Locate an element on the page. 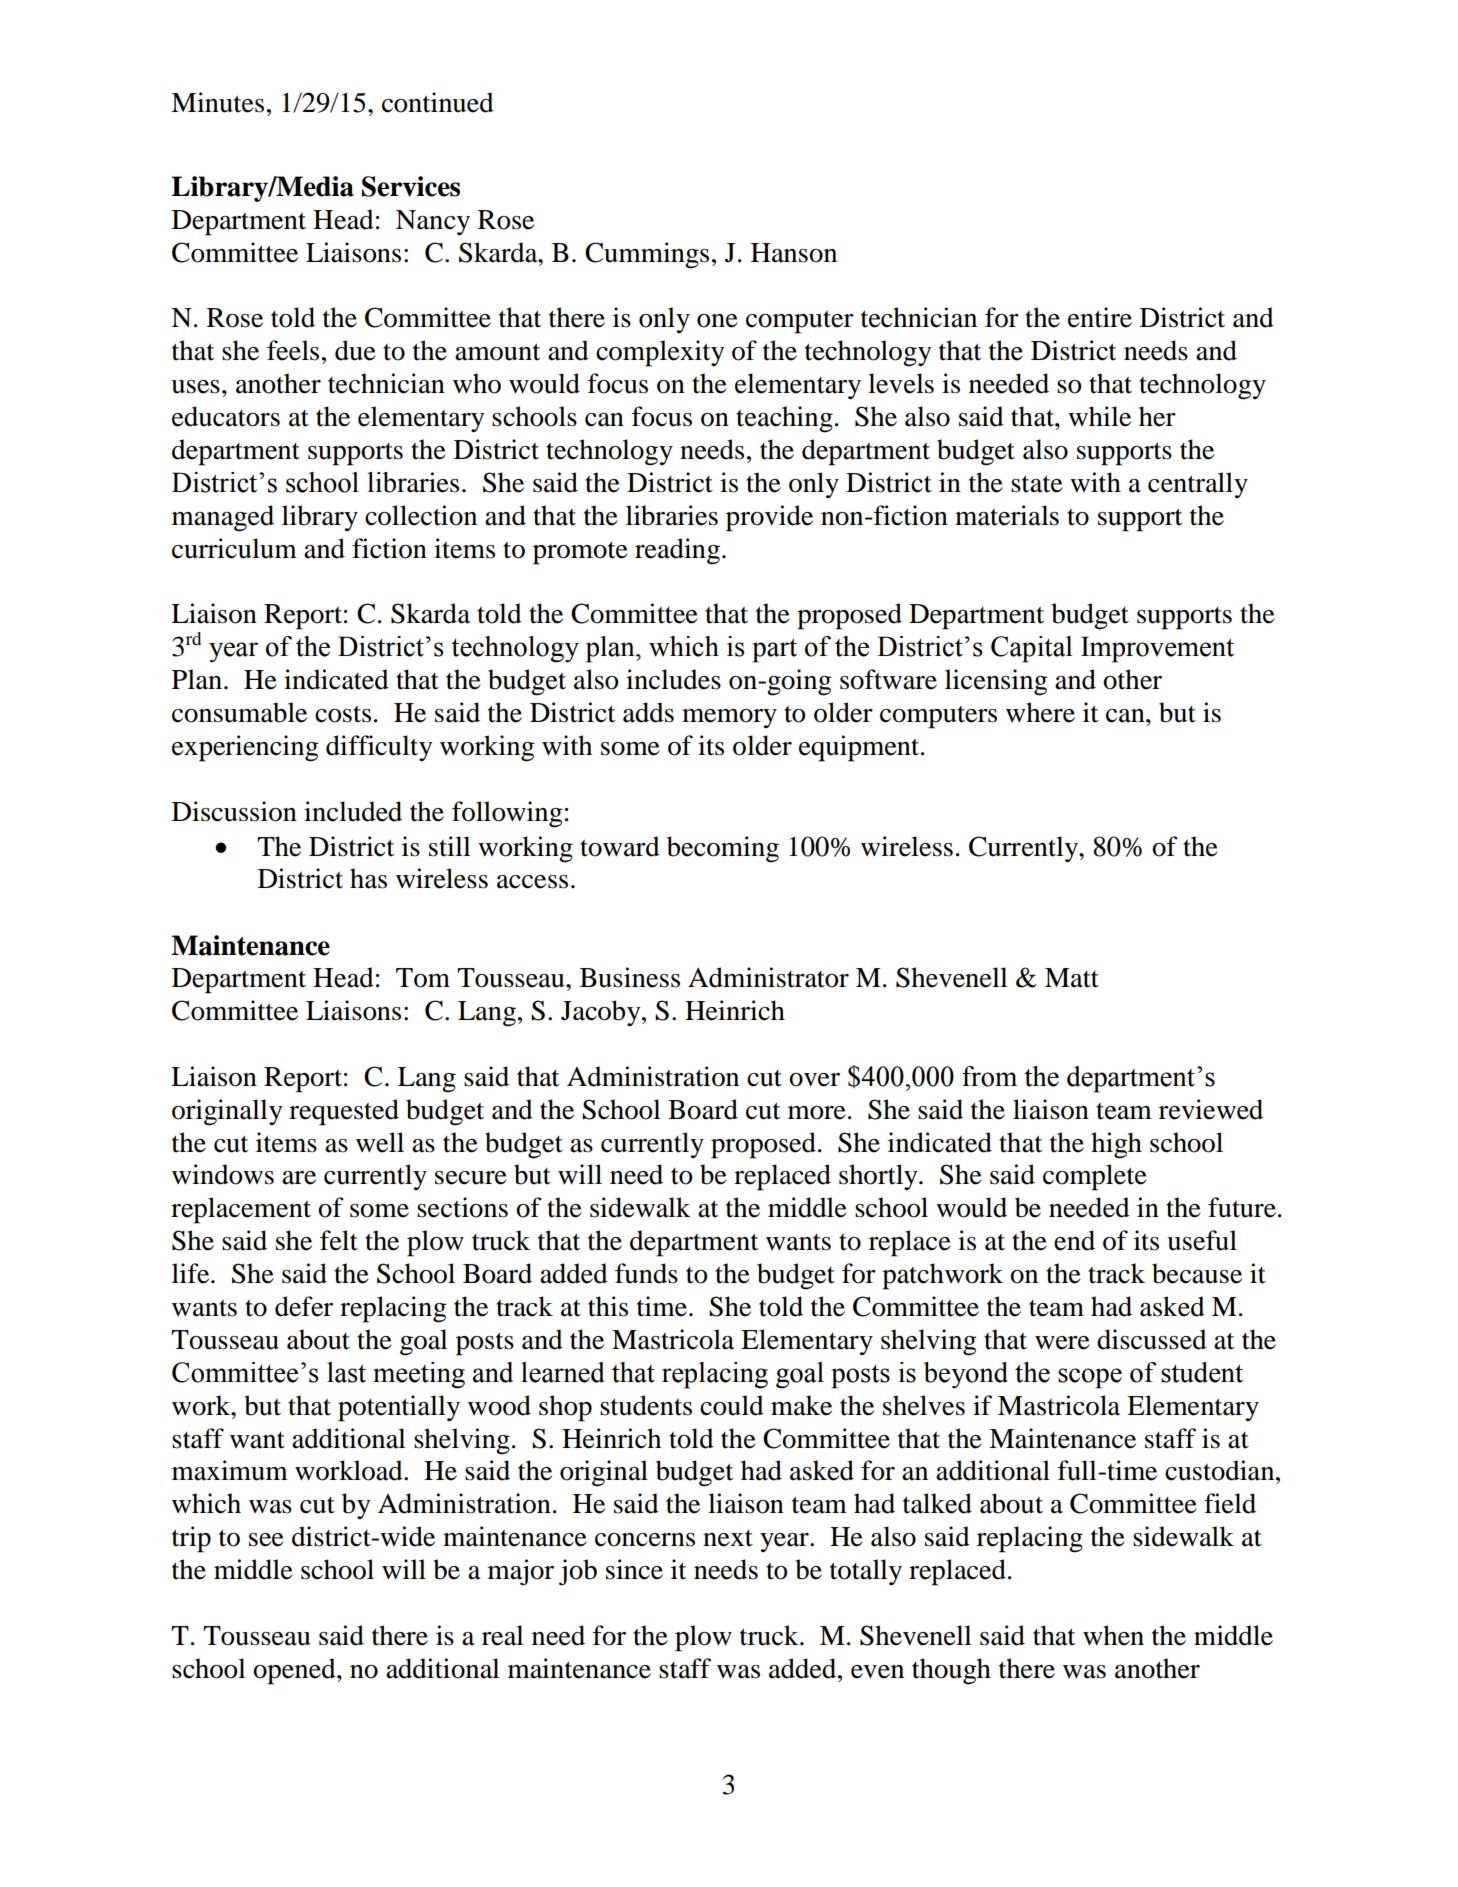  memory is located at coordinates (729, 718).
